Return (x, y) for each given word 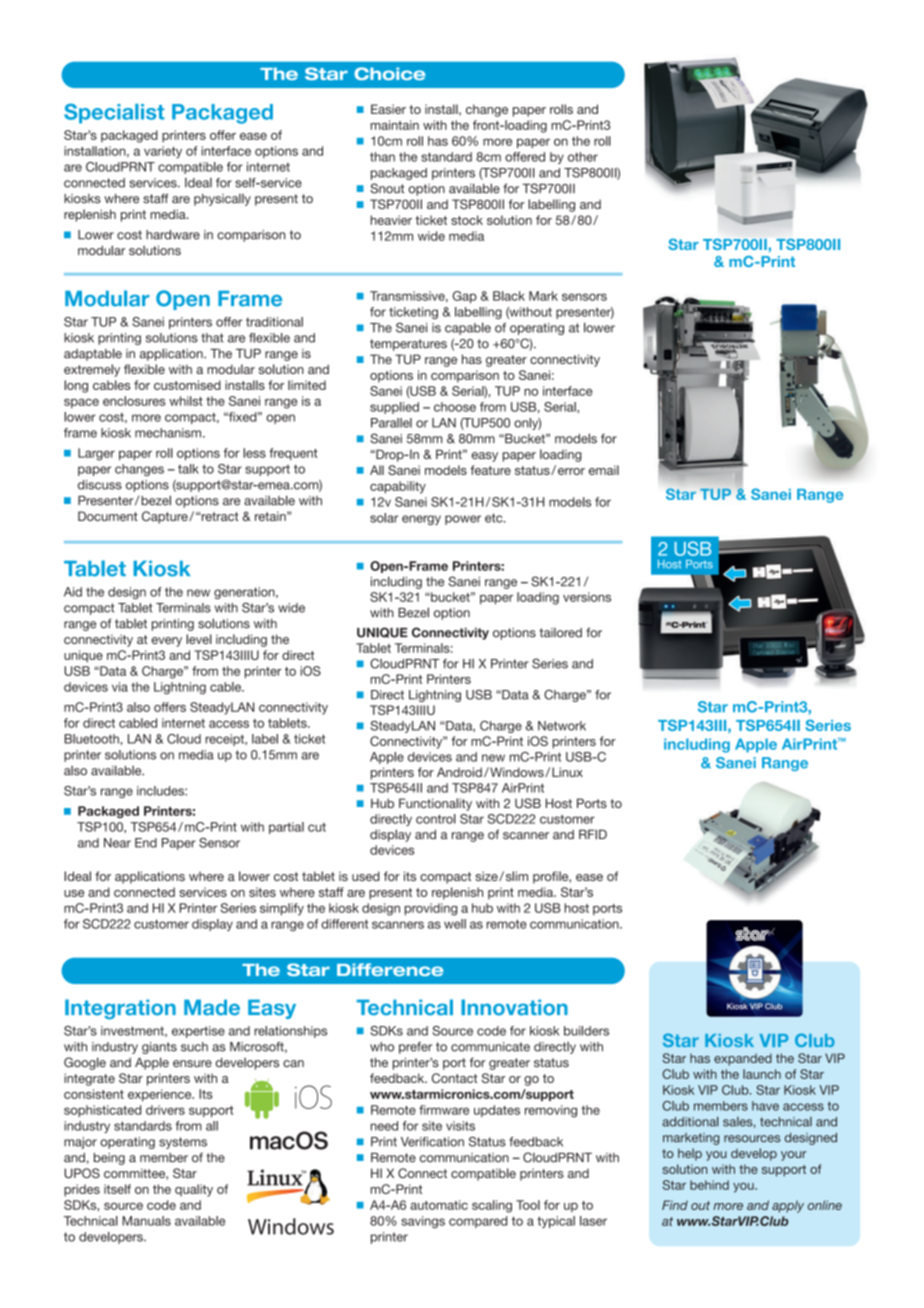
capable (468, 328)
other (583, 157)
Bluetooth (93, 739)
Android (459, 772)
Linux (567, 772)
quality (194, 1190)
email (604, 470)
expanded (743, 1059)
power (463, 520)
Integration (120, 1009)
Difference (390, 969)
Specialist (114, 113)
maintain (395, 125)
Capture (166, 517)
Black (509, 296)
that (212, 338)
